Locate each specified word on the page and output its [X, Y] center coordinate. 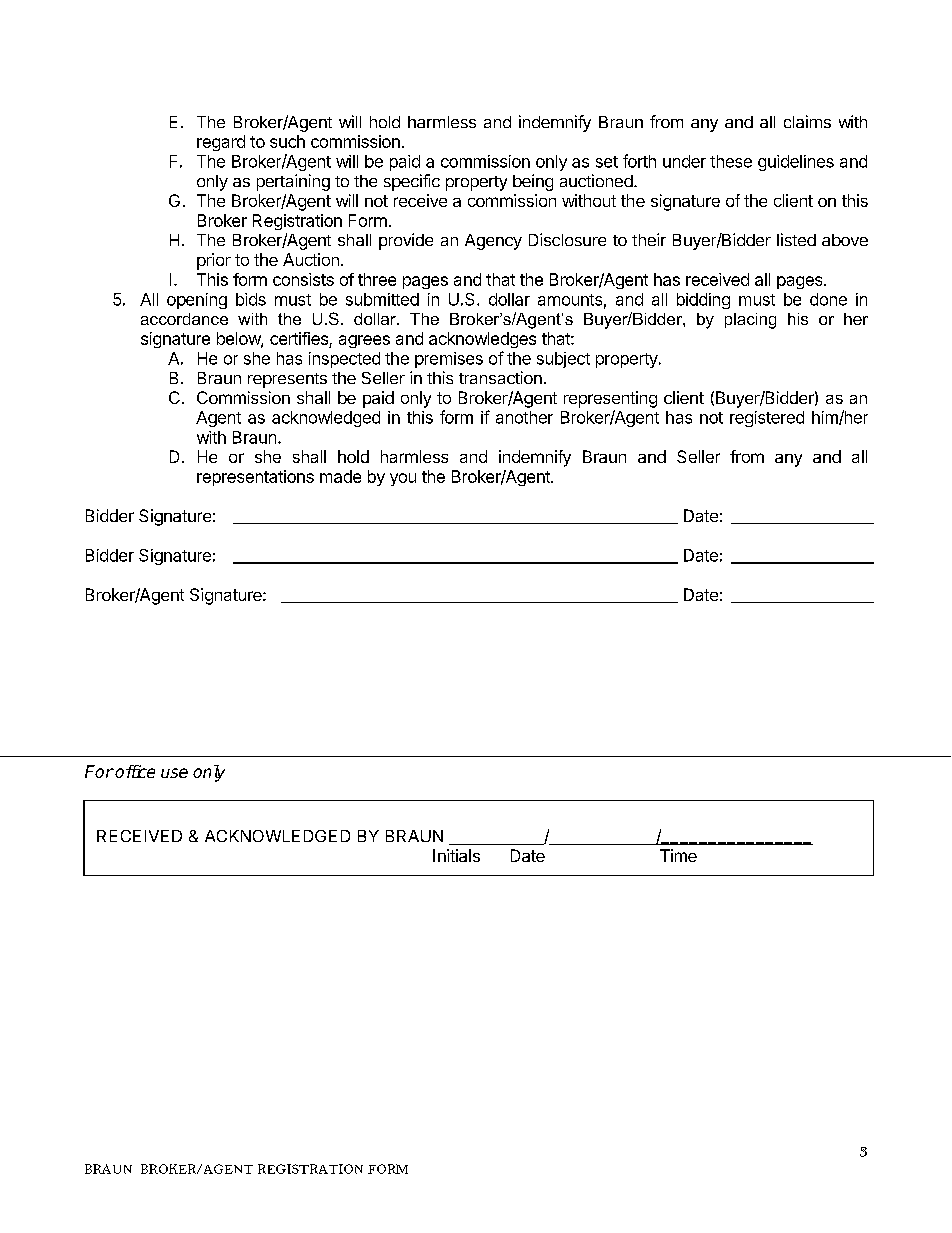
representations [255, 478]
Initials [456, 855]
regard [221, 143]
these [731, 161]
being [533, 182]
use [174, 773]
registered [767, 419]
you [403, 479]
